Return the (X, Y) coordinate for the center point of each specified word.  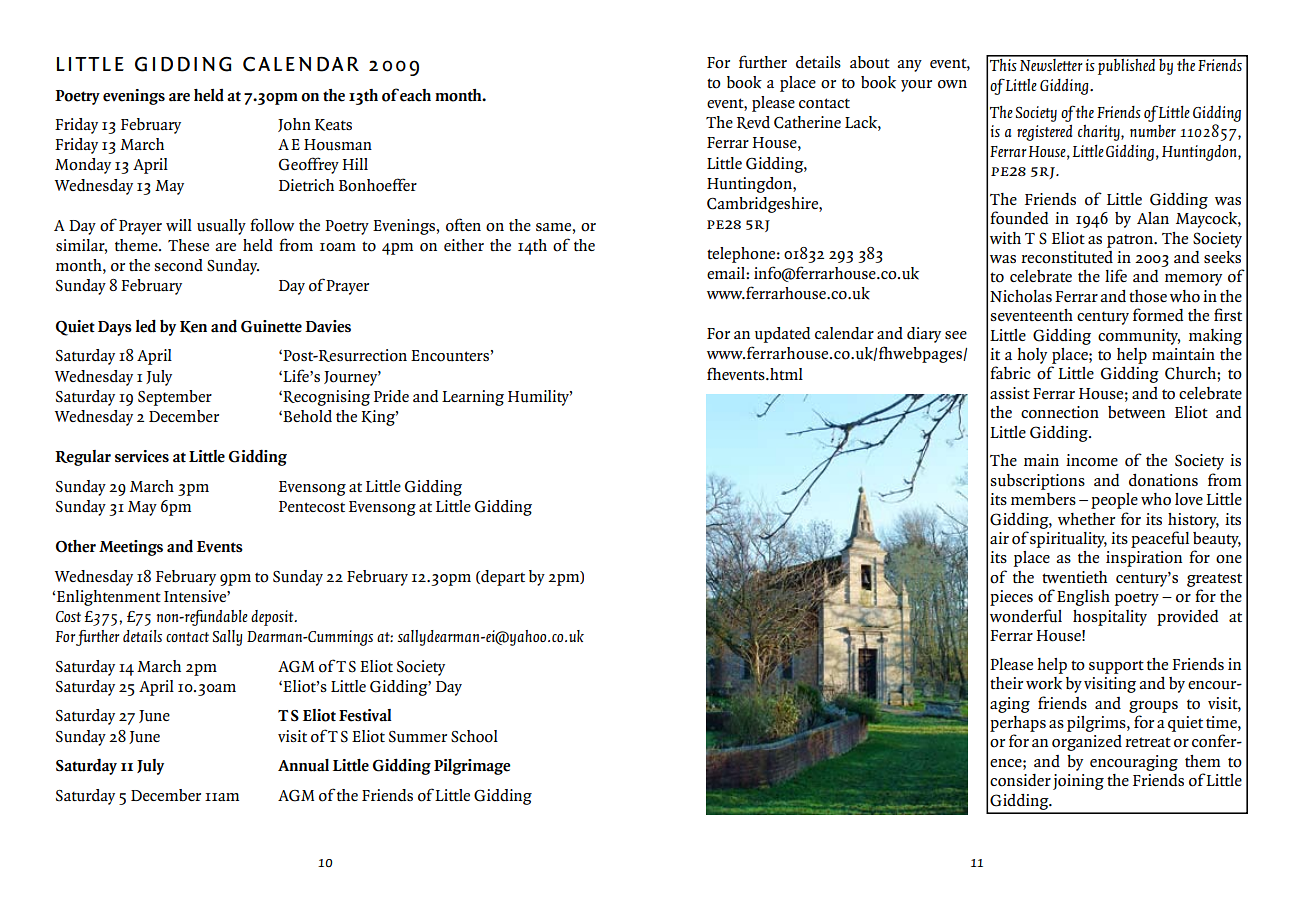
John (294, 125)
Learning (473, 398)
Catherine (807, 122)
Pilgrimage (472, 767)
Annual (303, 765)
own (952, 84)
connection (1060, 412)
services (142, 456)
